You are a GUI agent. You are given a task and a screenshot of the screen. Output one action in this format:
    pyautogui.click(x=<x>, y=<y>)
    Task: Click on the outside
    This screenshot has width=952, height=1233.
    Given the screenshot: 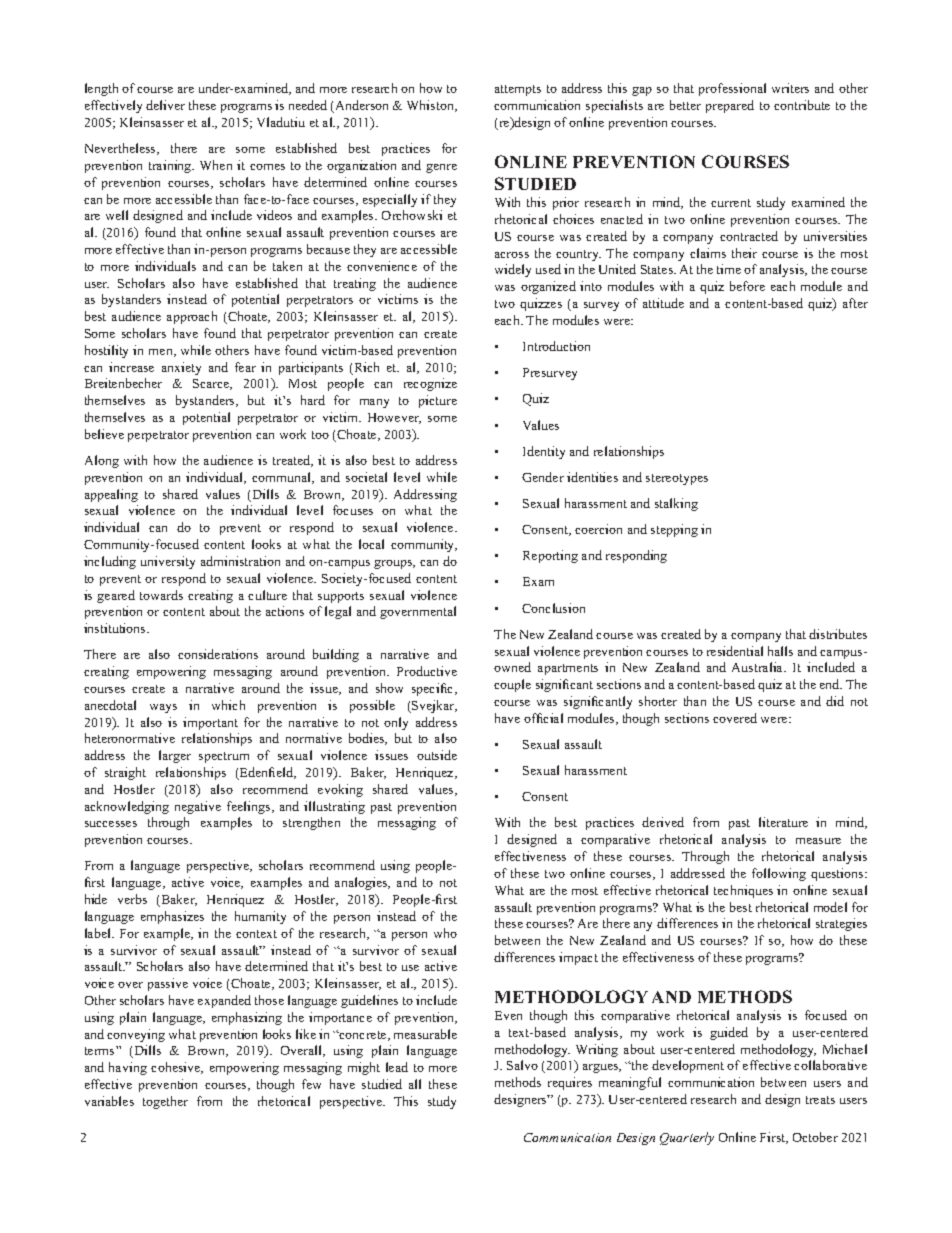 What is the action you would take?
    pyautogui.click(x=437, y=755)
